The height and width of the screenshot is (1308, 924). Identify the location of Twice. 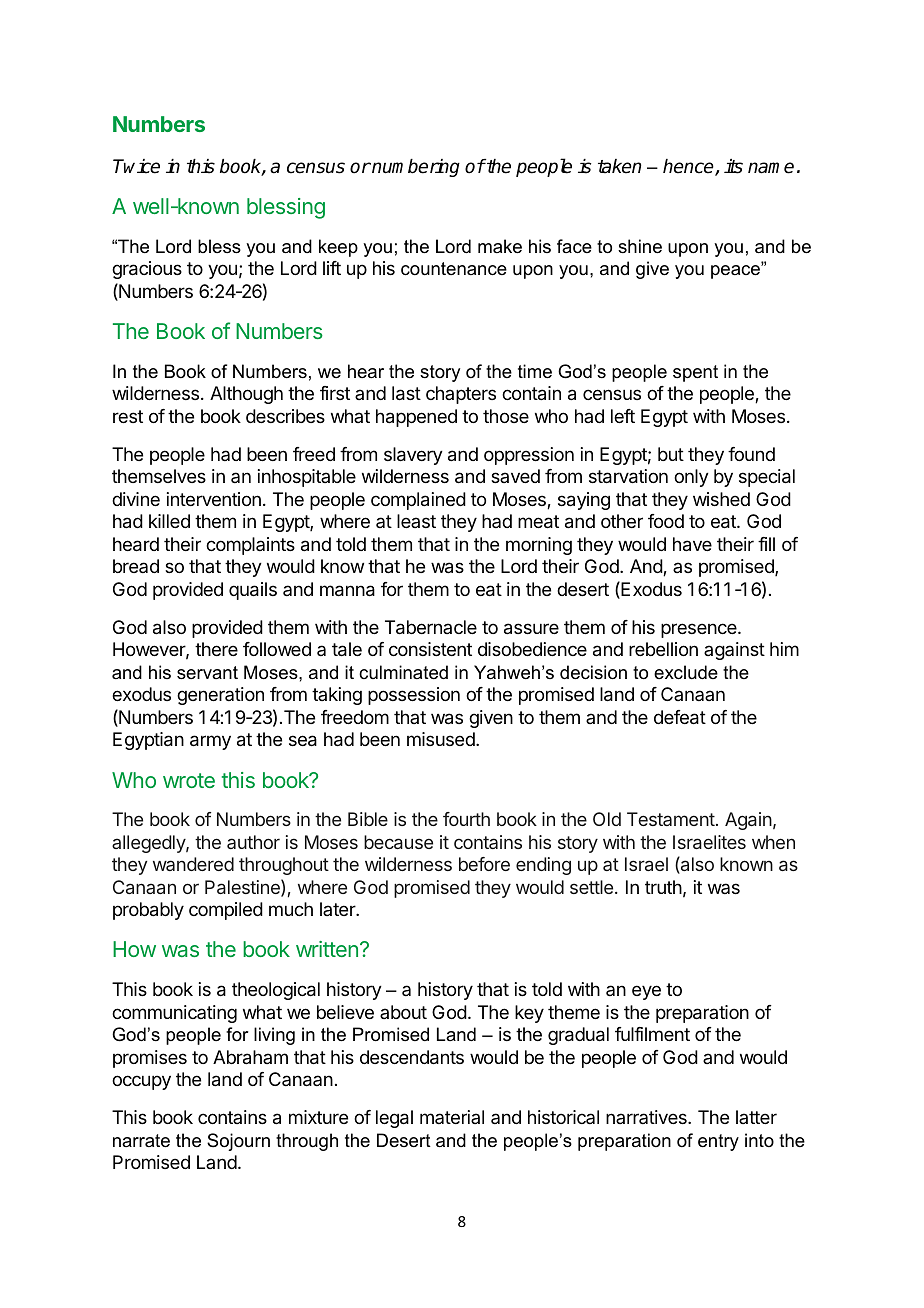
(136, 166).
